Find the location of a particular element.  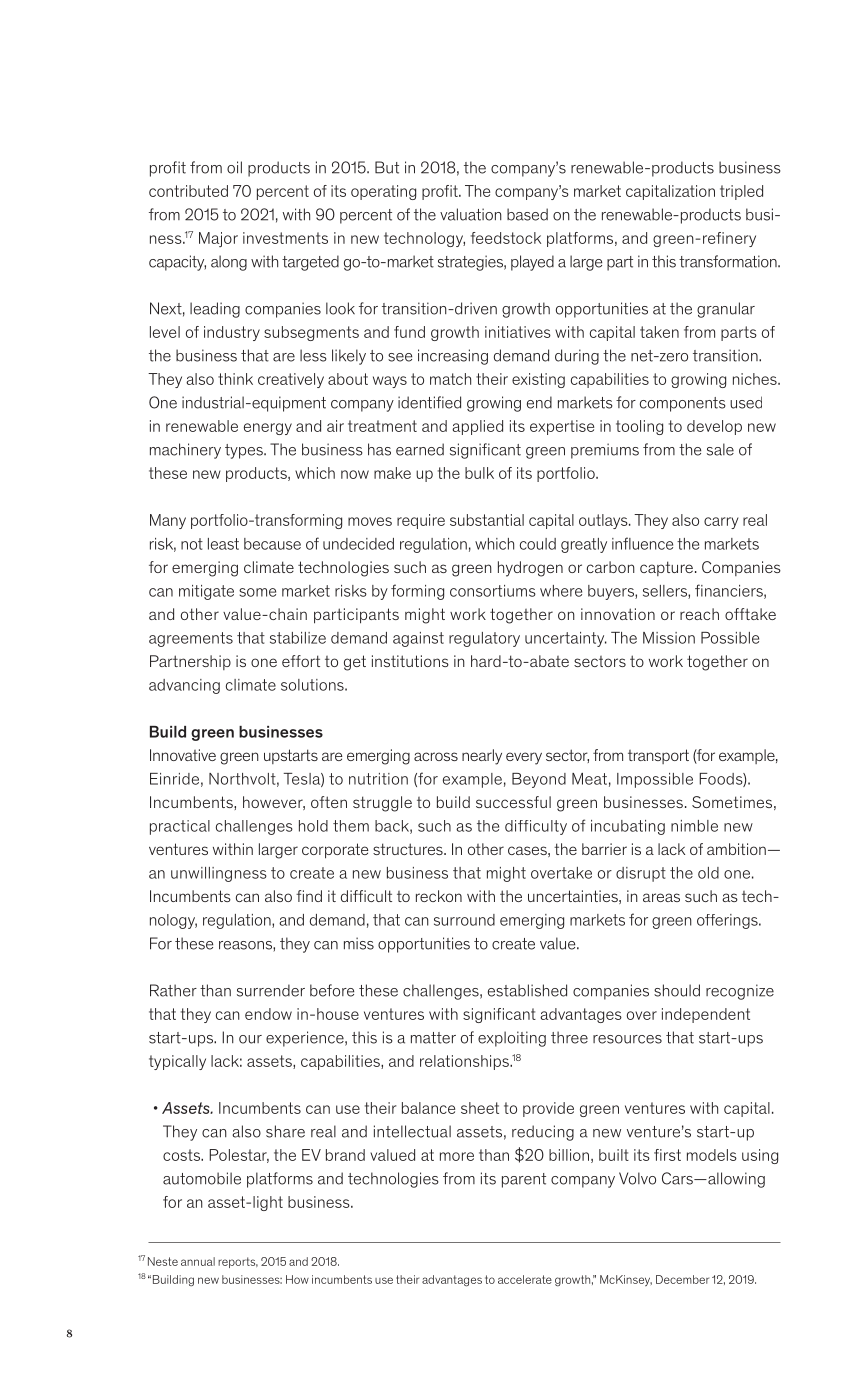

tripled is located at coordinates (741, 192).
